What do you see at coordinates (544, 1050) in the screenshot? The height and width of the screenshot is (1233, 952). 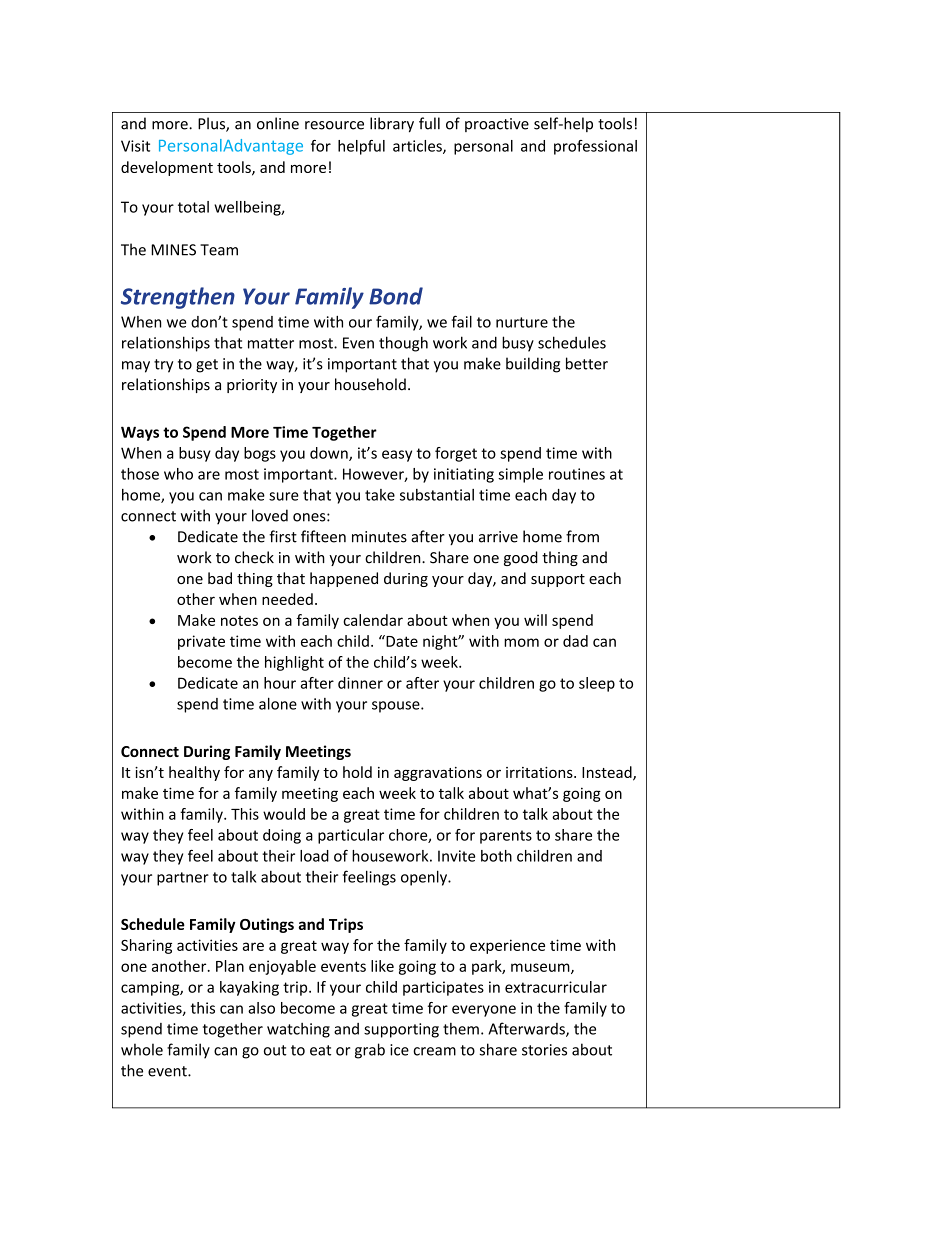 I see `stories` at bounding box center [544, 1050].
